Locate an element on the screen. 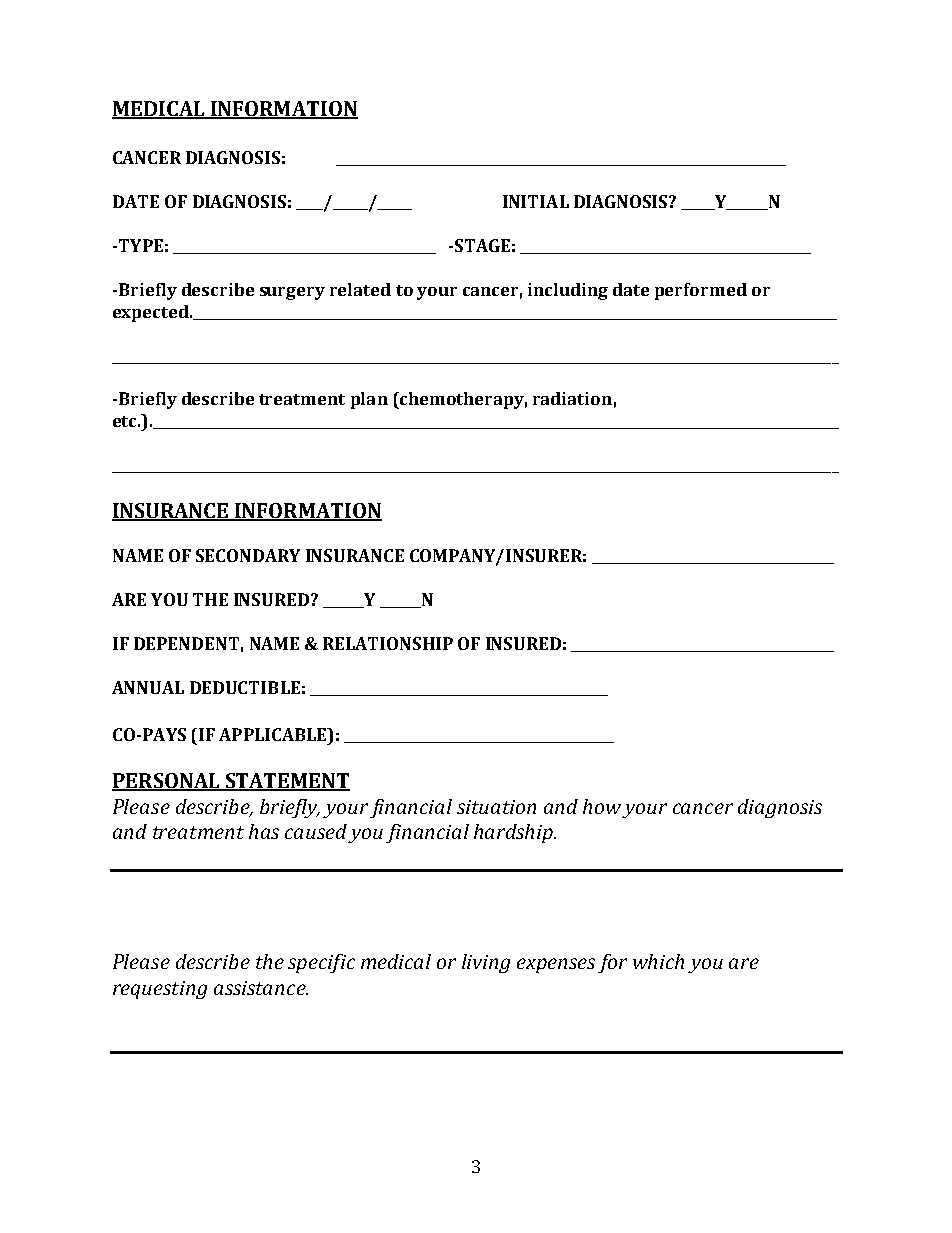 The width and height of the screenshot is (952, 1233). related is located at coordinates (360, 289).
